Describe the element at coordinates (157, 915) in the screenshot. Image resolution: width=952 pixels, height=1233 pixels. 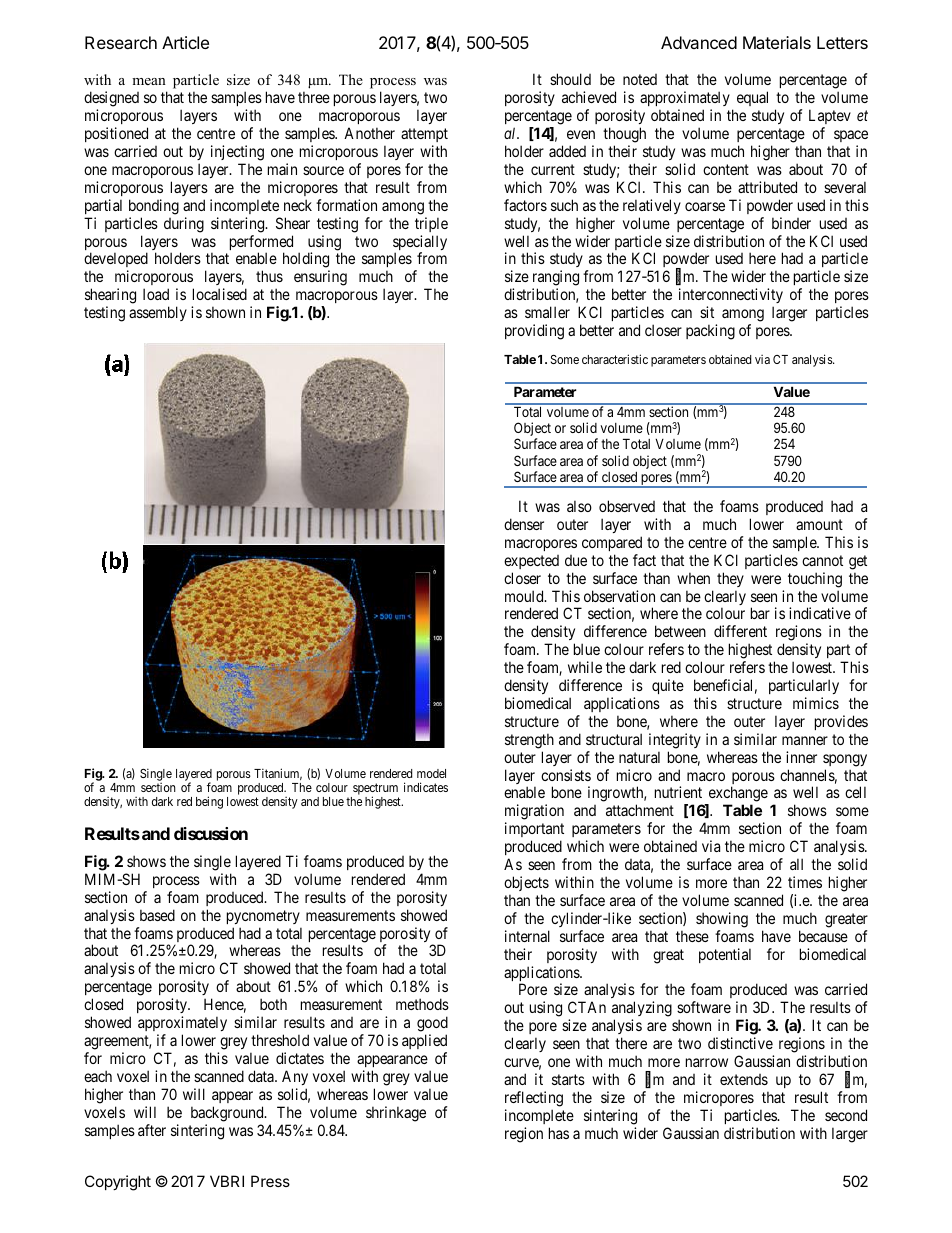
I see `based` at that location.
